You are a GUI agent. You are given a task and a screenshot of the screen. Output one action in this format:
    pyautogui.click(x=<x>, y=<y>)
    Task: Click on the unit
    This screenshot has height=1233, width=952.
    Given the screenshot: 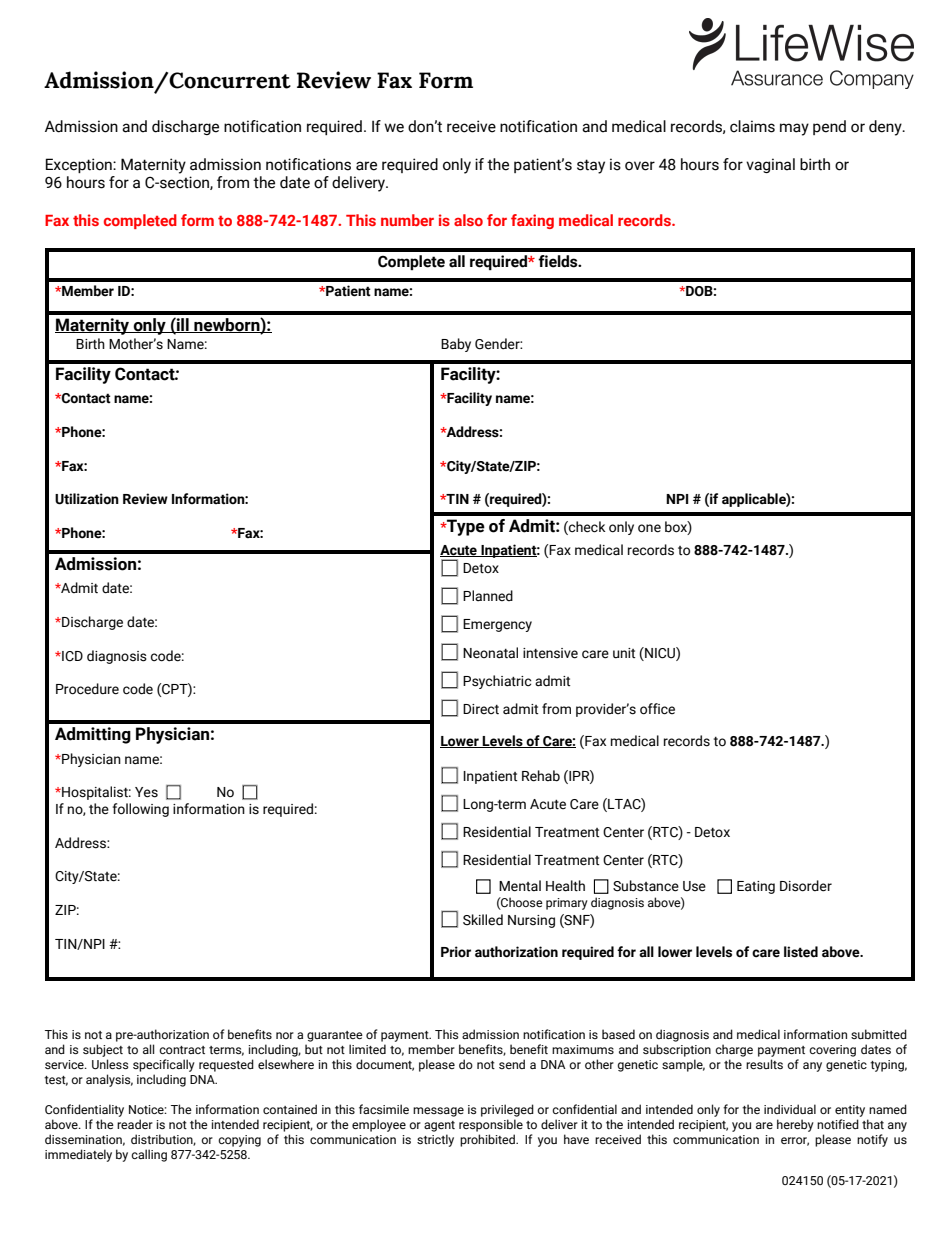 What is the action you would take?
    pyautogui.click(x=624, y=653)
